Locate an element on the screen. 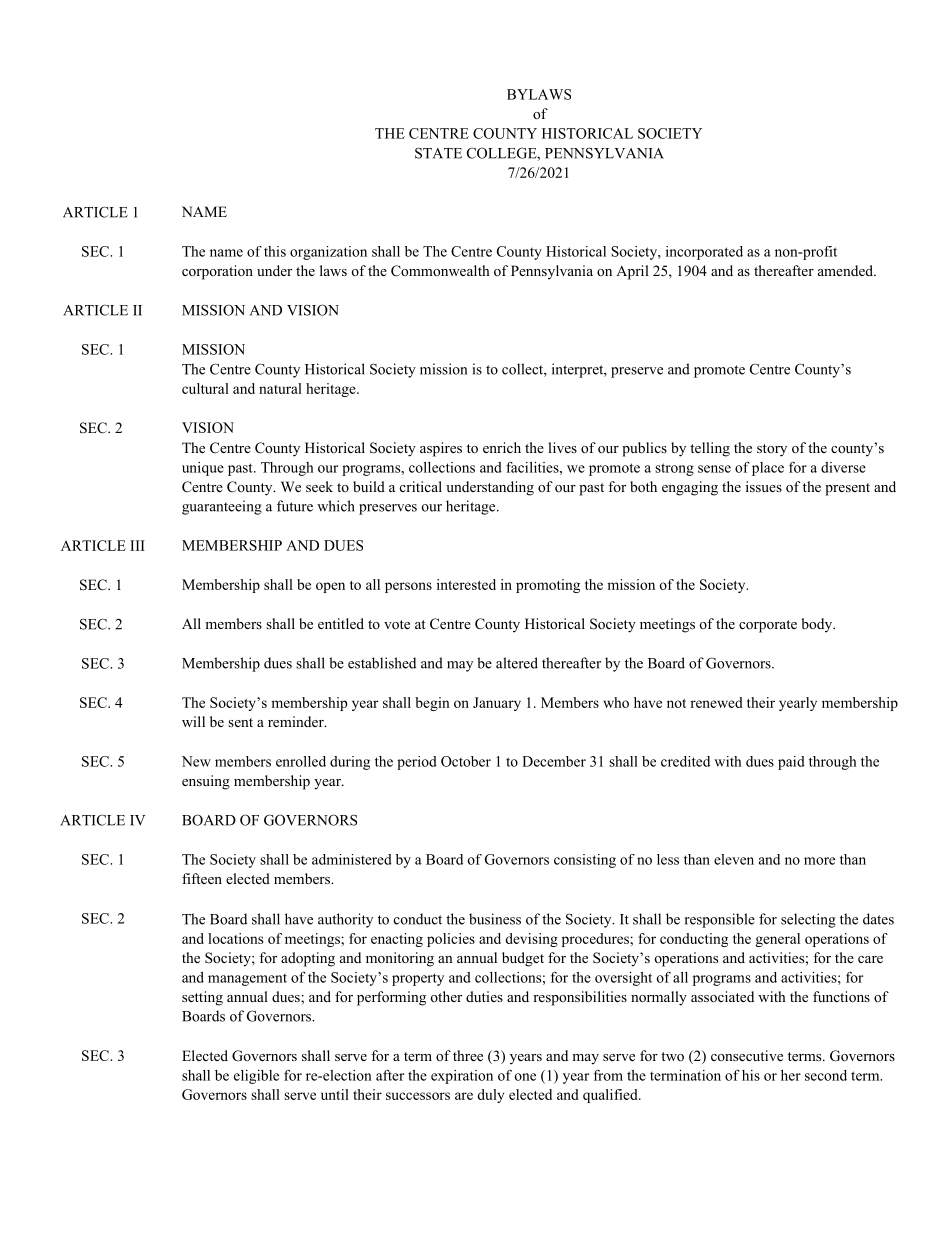  this is located at coordinates (275, 251).
